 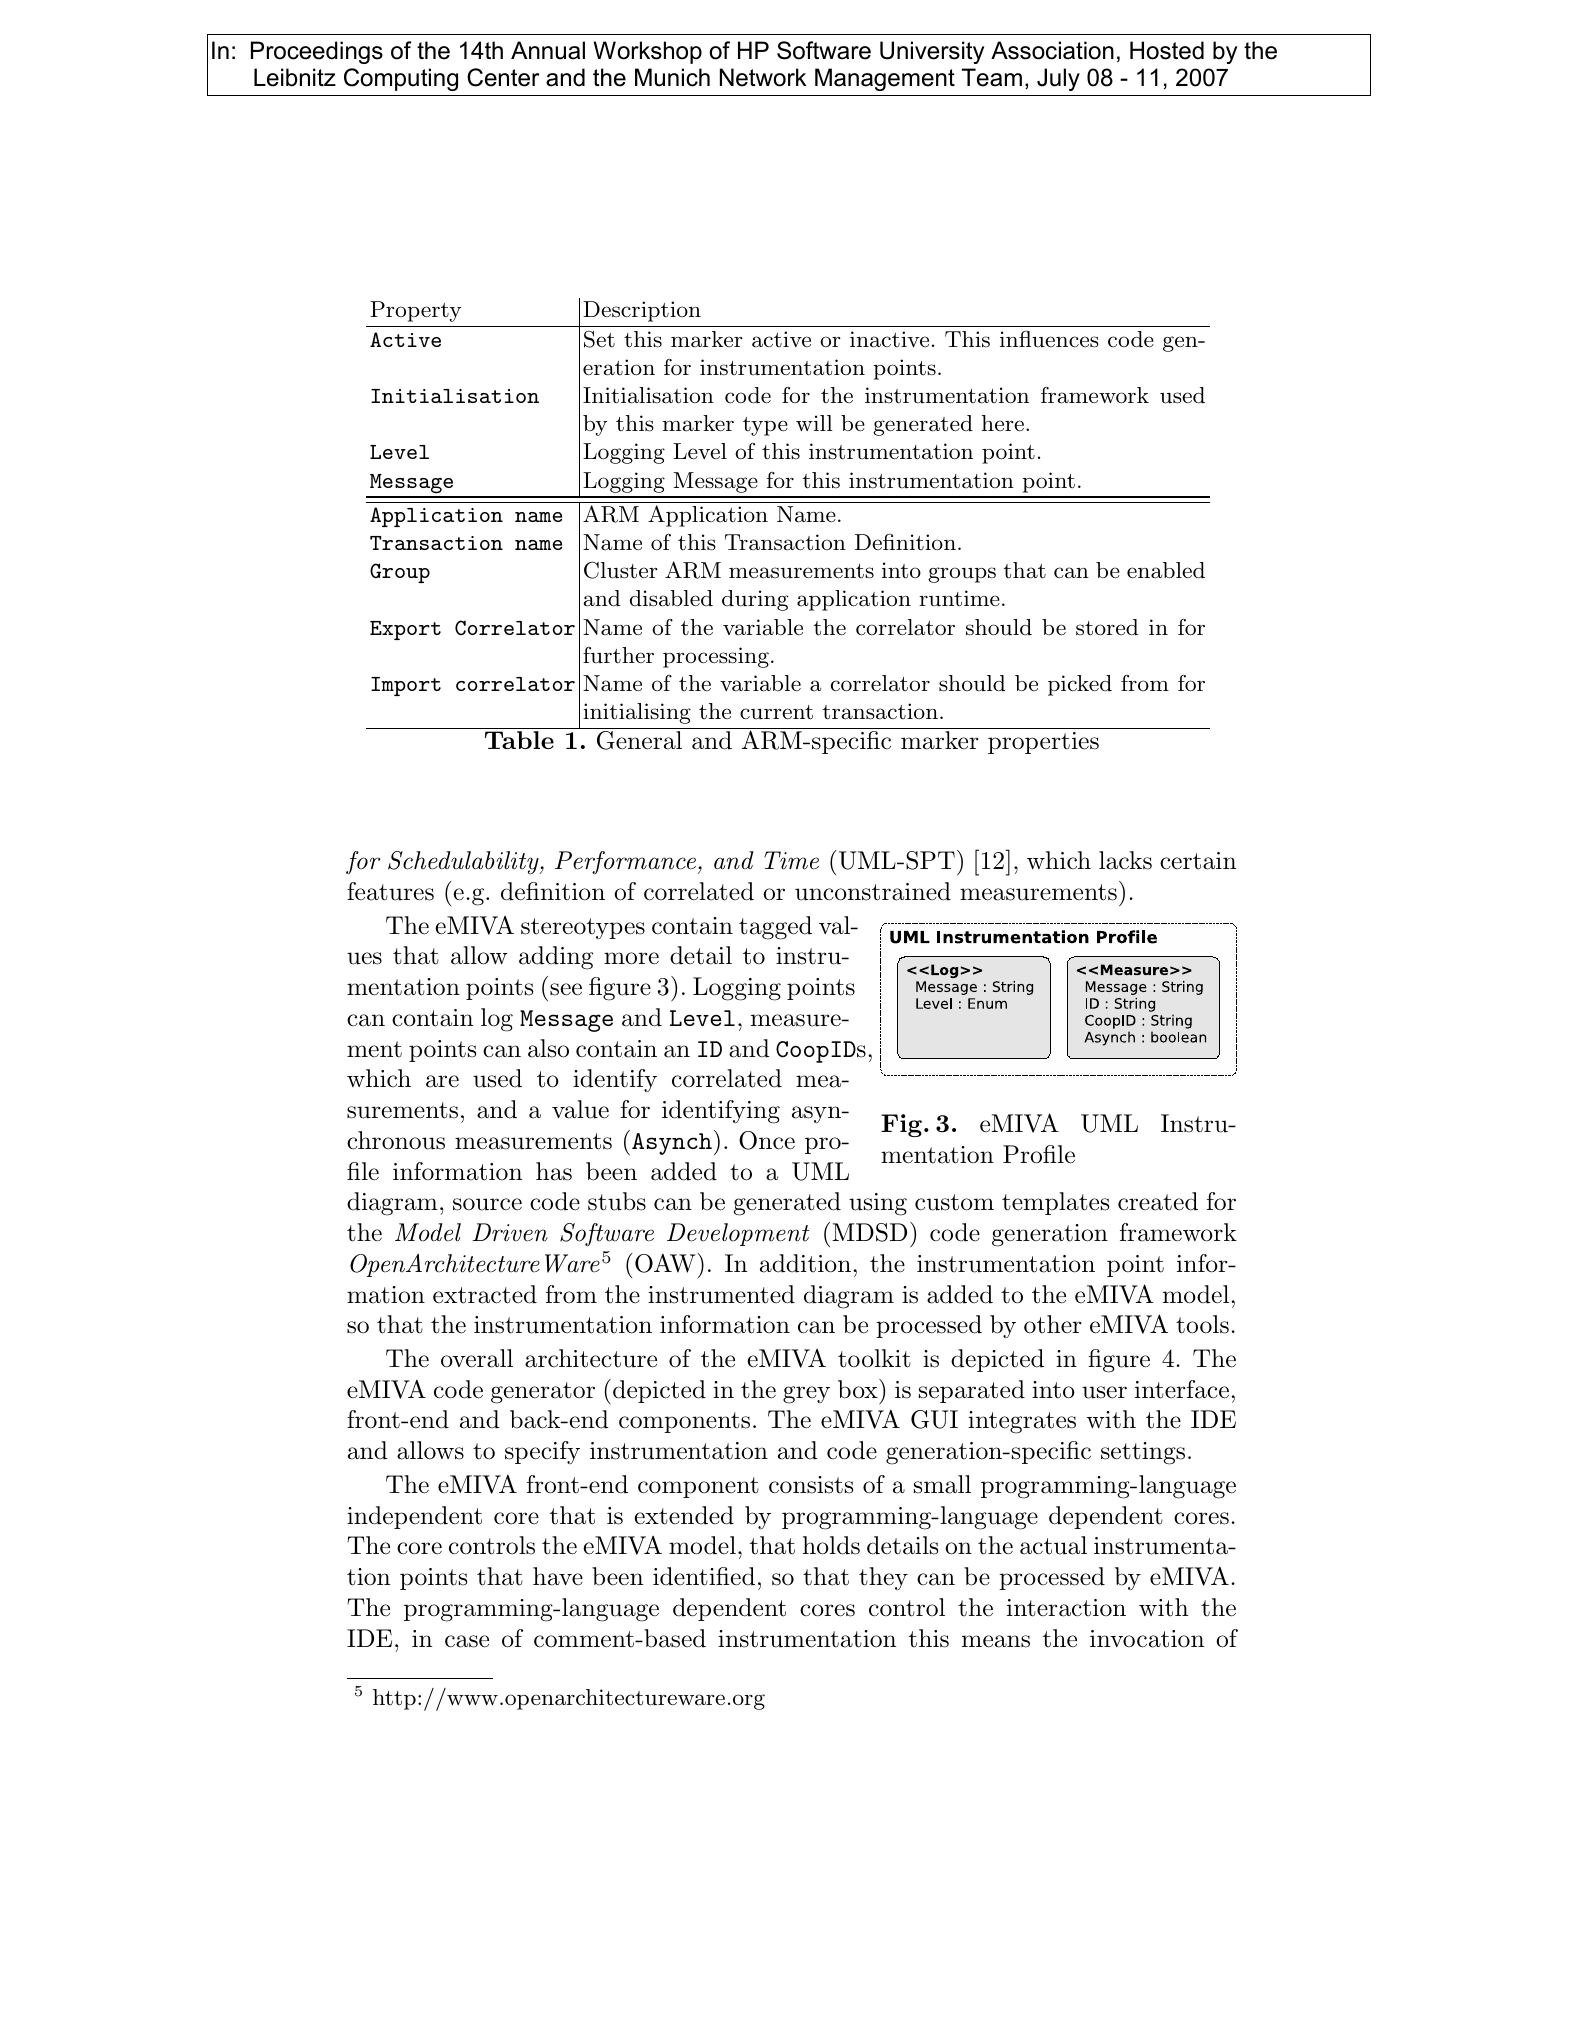 What do you see at coordinates (487, 1204) in the screenshot?
I see `source` at bounding box center [487, 1204].
